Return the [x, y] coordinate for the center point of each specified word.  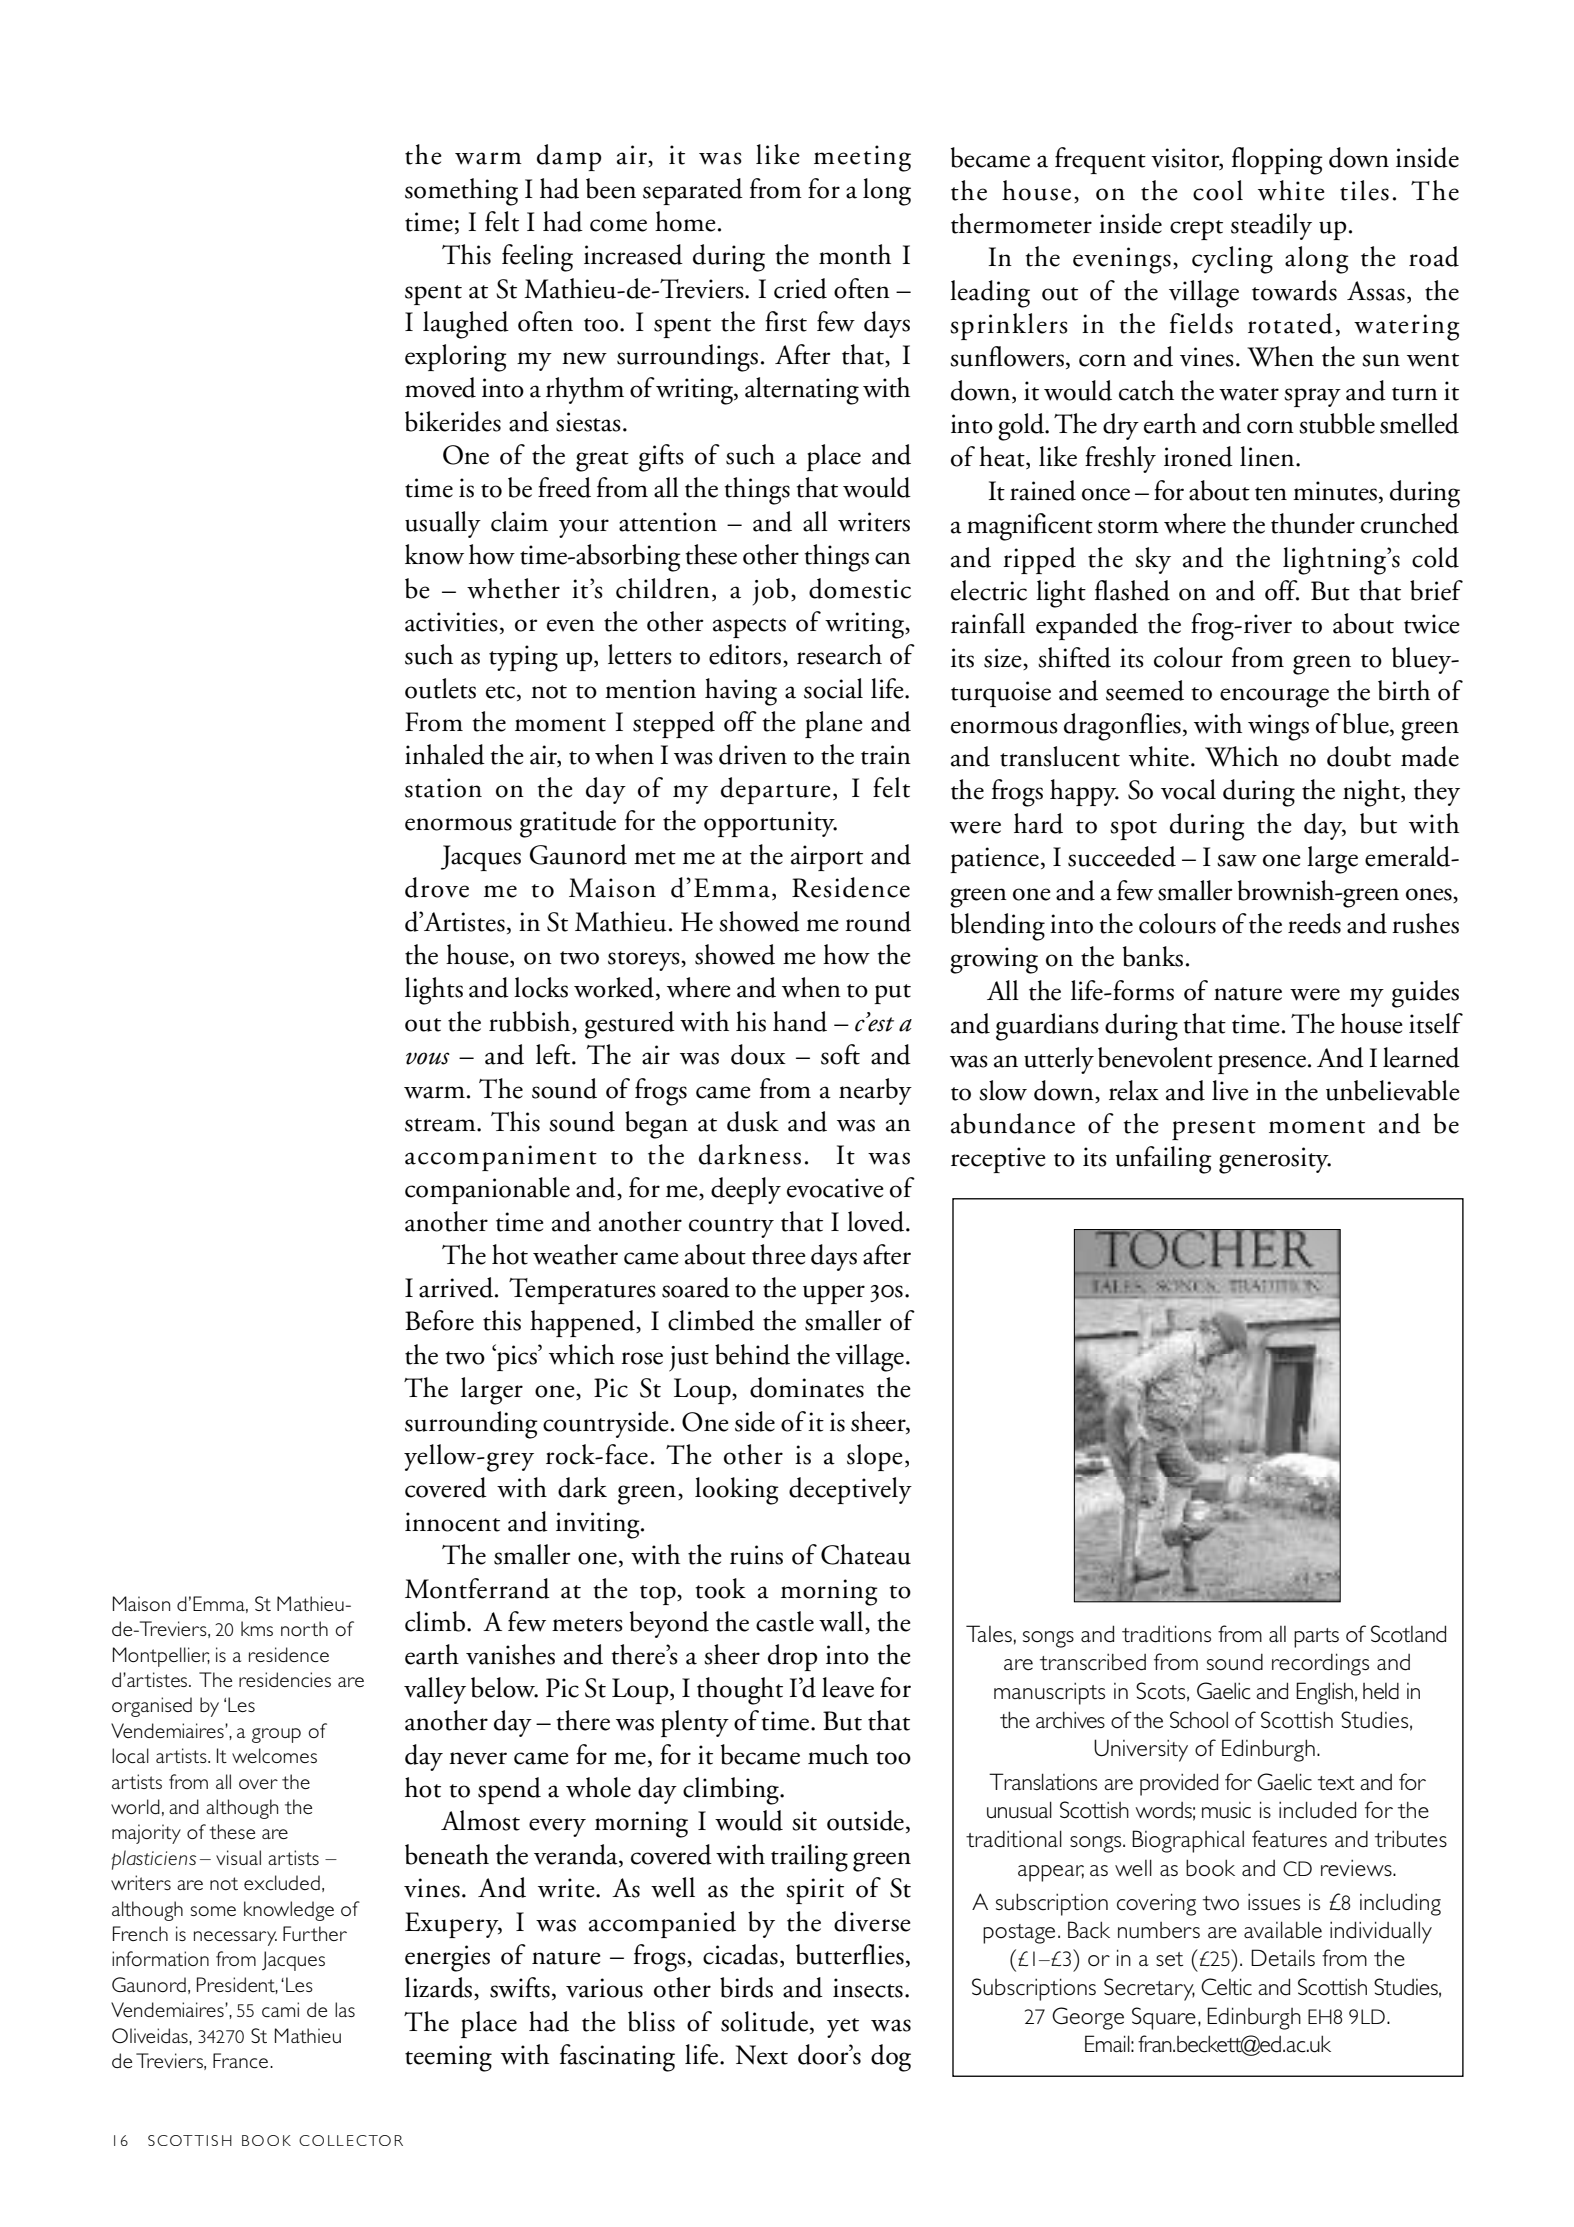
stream [441, 1125]
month [855, 254]
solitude [764, 2021]
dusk [753, 1121]
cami [280, 2009]
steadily [1271, 226]
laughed [466, 325]
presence [1262, 1064]
